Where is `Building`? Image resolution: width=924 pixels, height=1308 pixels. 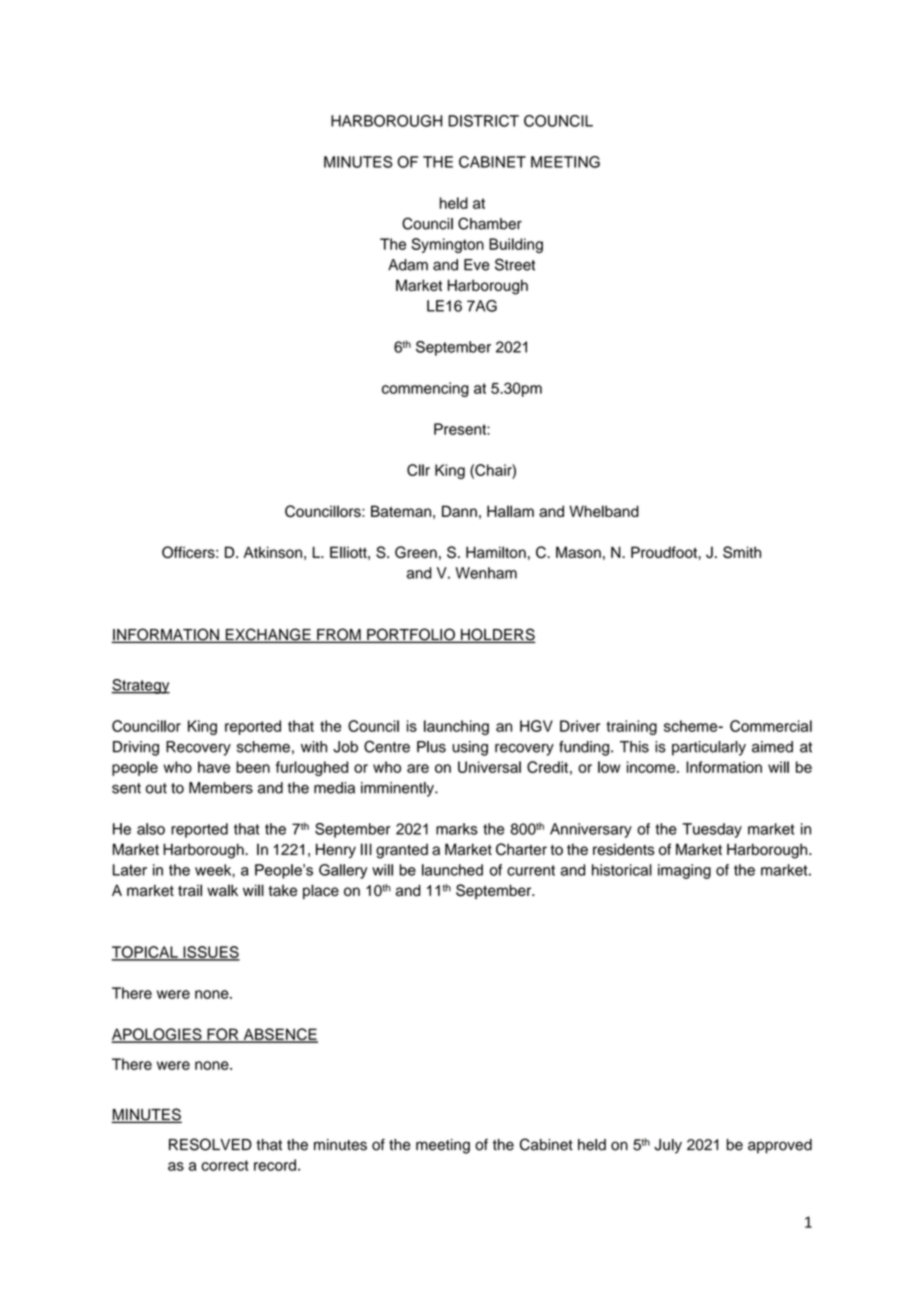
Building is located at coordinates (516, 245).
